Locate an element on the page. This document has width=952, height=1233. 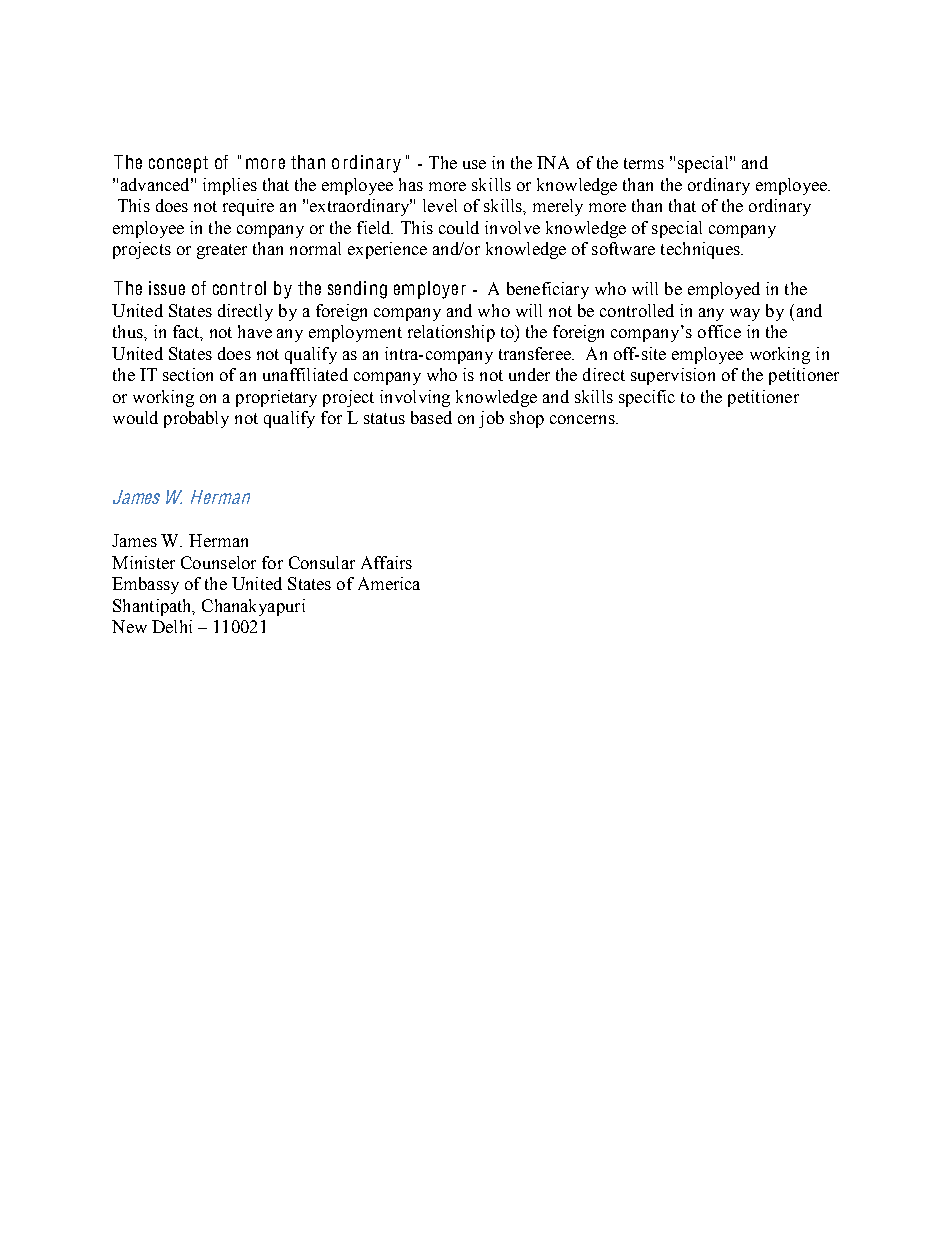
involving is located at coordinates (415, 398).
